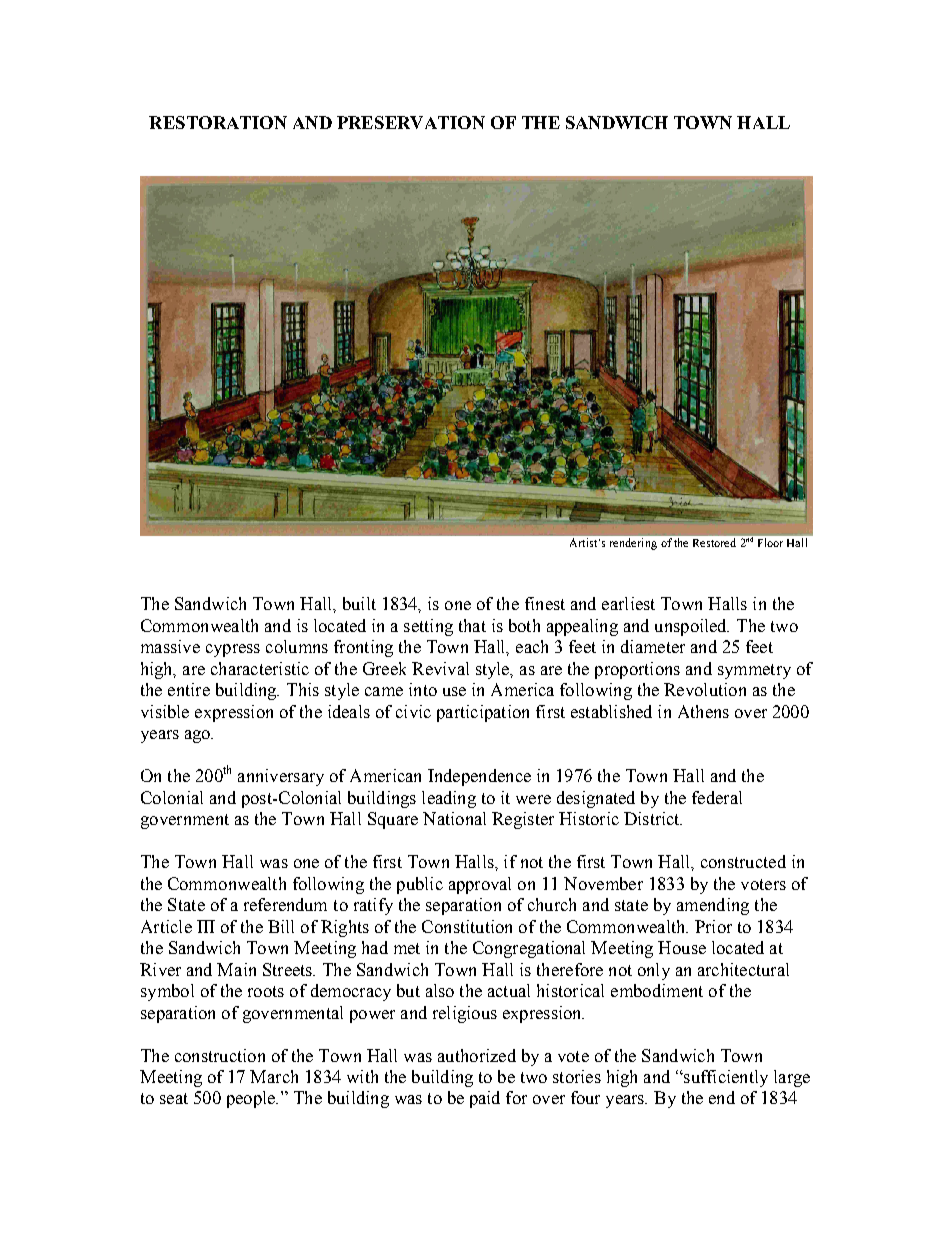 Image resolution: width=952 pixels, height=1233 pixels. I want to click on unspoiled, so click(692, 627).
